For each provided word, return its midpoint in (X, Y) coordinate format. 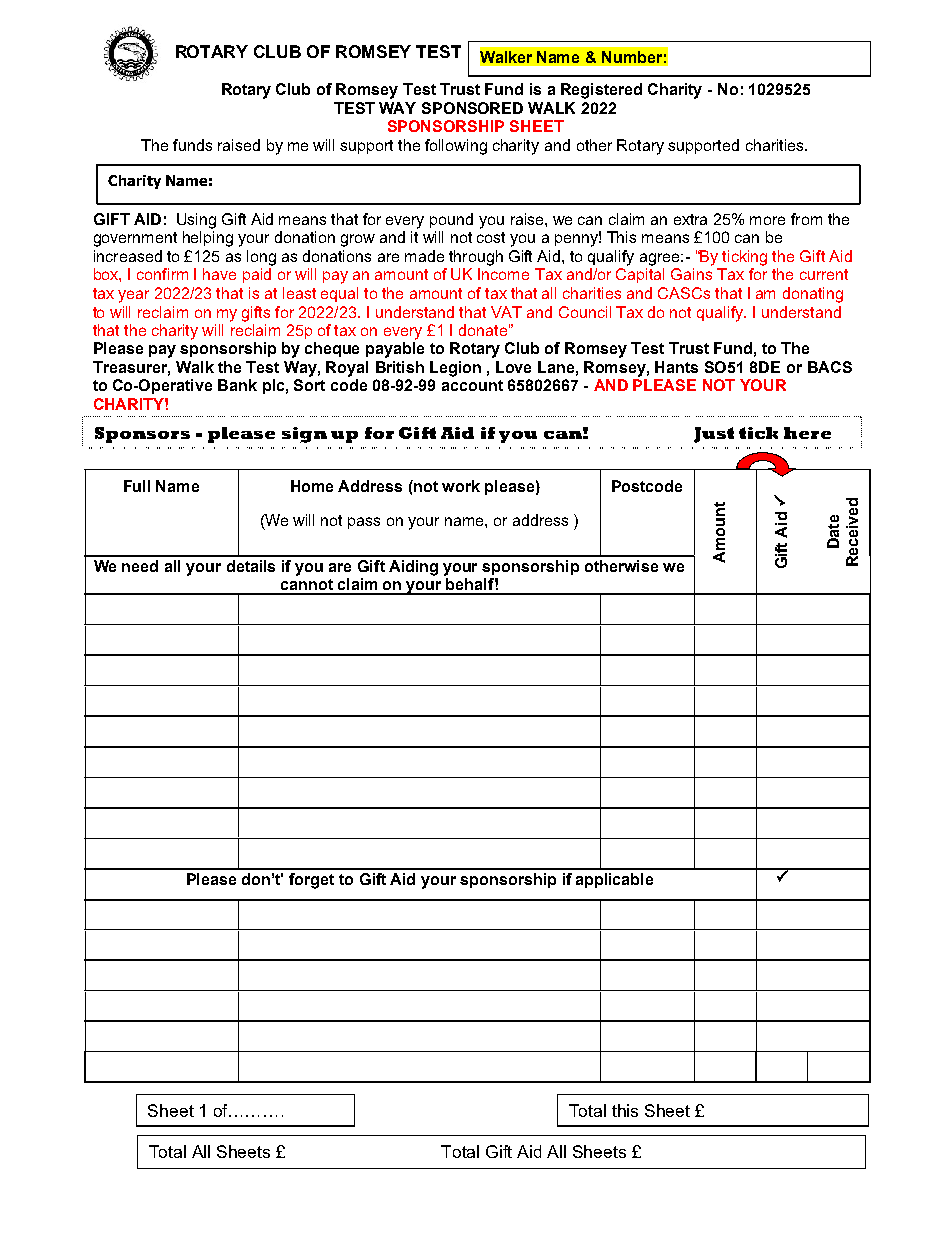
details (251, 566)
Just (714, 435)
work (461, 486)
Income (503, 274)
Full (137, 486)
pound (451, 220)
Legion (455, 369)
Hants (676, 367)
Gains (691, 274)
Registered (601, 91)
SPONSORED (472, 108)
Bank (237, 385)
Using (196, 221)
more (767, 220)
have (219, 274)
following (456, 147)
